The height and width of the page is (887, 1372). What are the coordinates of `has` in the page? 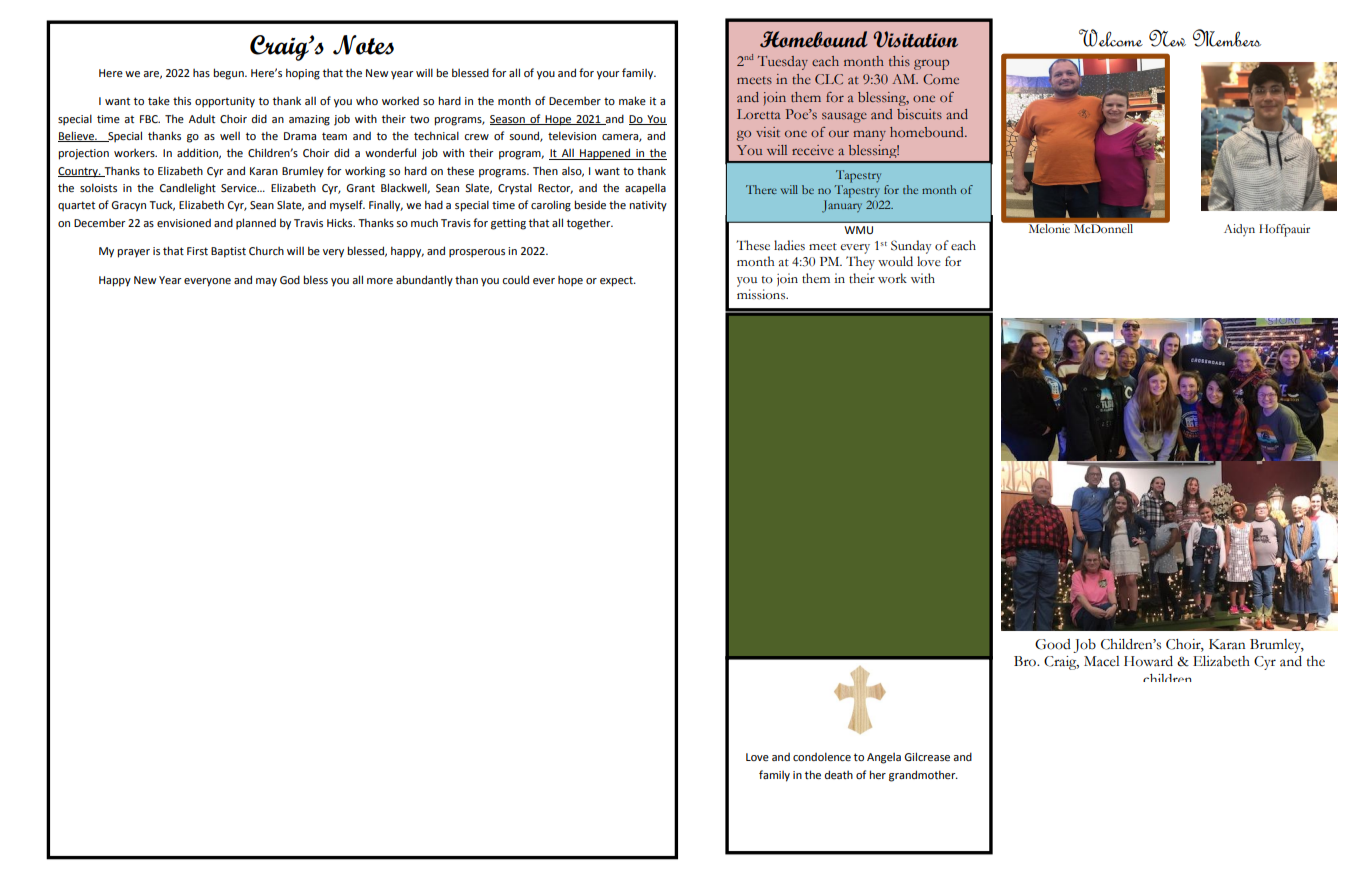 It's located at (201, 73).
